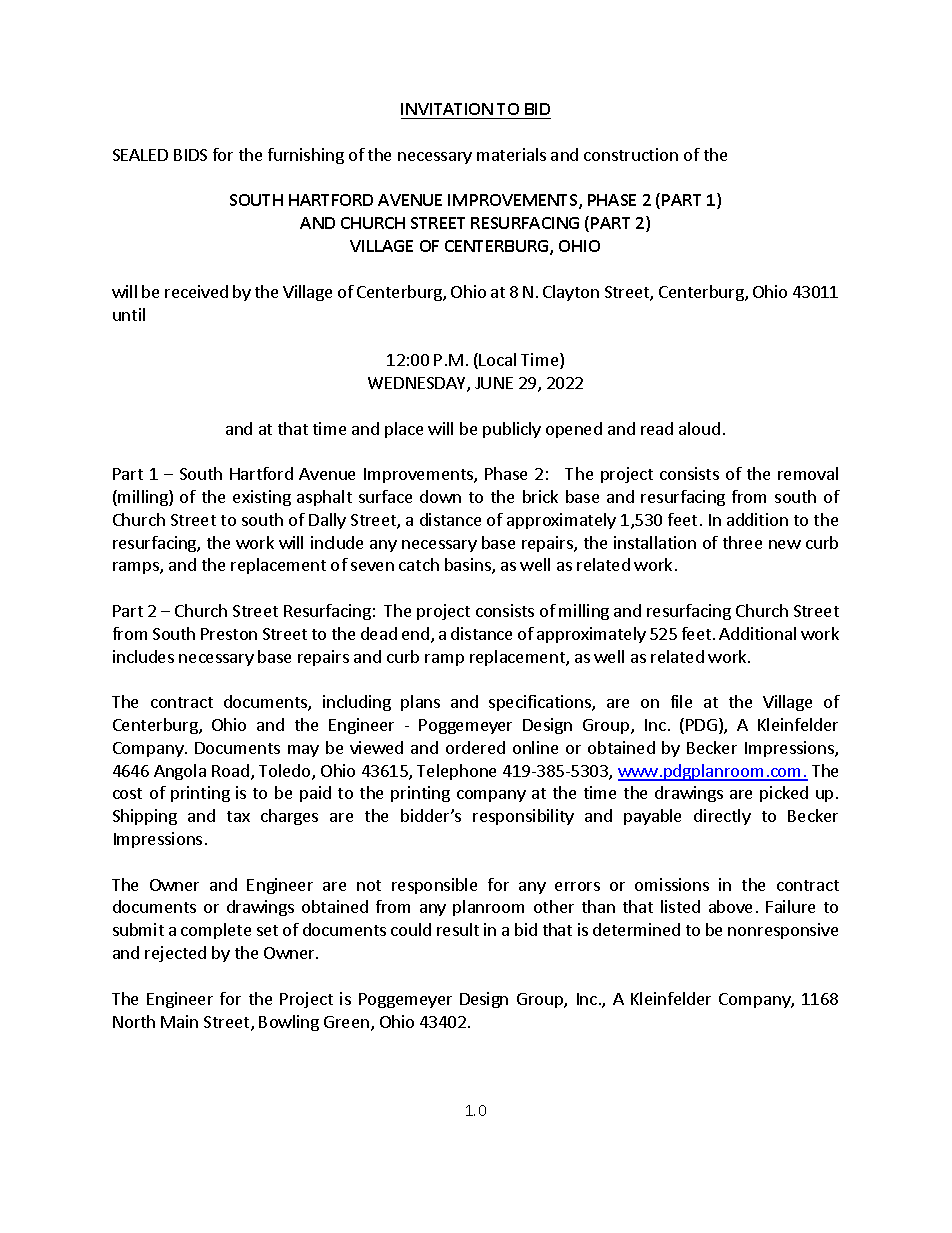 This screenshot has width=952, height=1233. Describe the element at coordinates (512, 430) in the screenshot. I see `publicly` at that location.
